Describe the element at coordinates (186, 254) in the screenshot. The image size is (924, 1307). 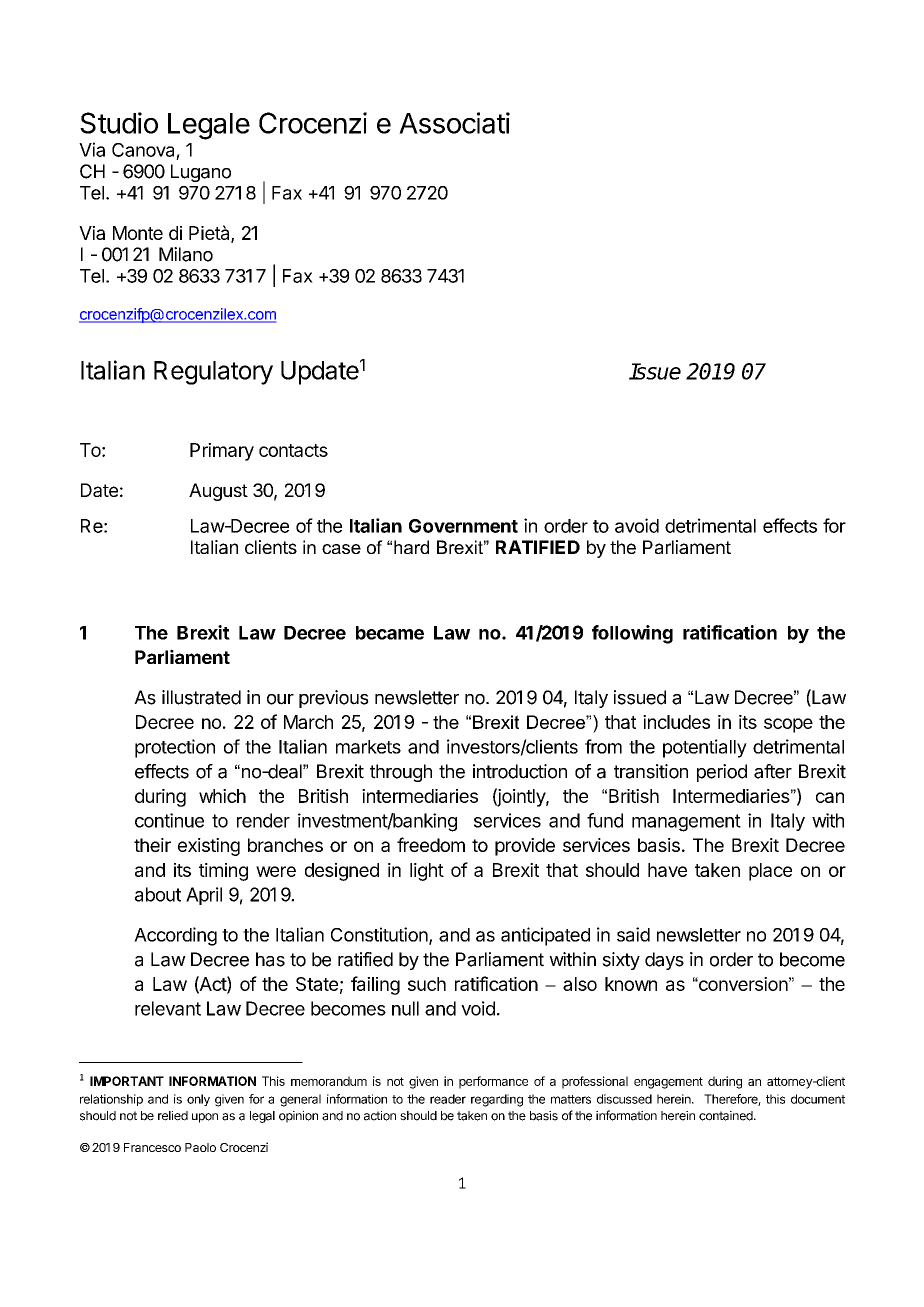
I see `Milano` at that location.
